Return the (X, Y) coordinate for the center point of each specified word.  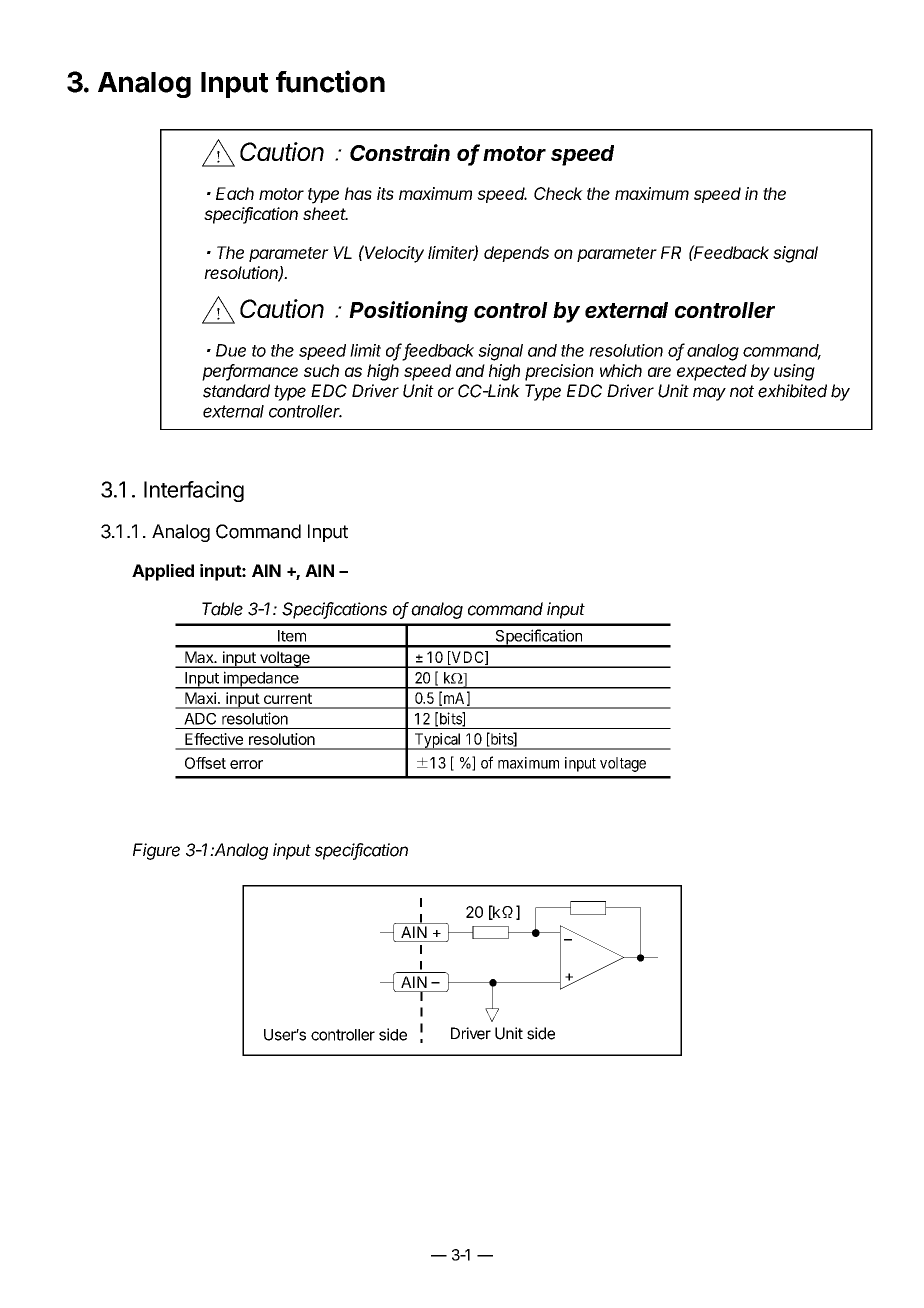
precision (559, 372)
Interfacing (194, 491)
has (358, 193)
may (709, 394)
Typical (438, 741)
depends (516, 254)
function (330, 81)
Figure (156, 851)
